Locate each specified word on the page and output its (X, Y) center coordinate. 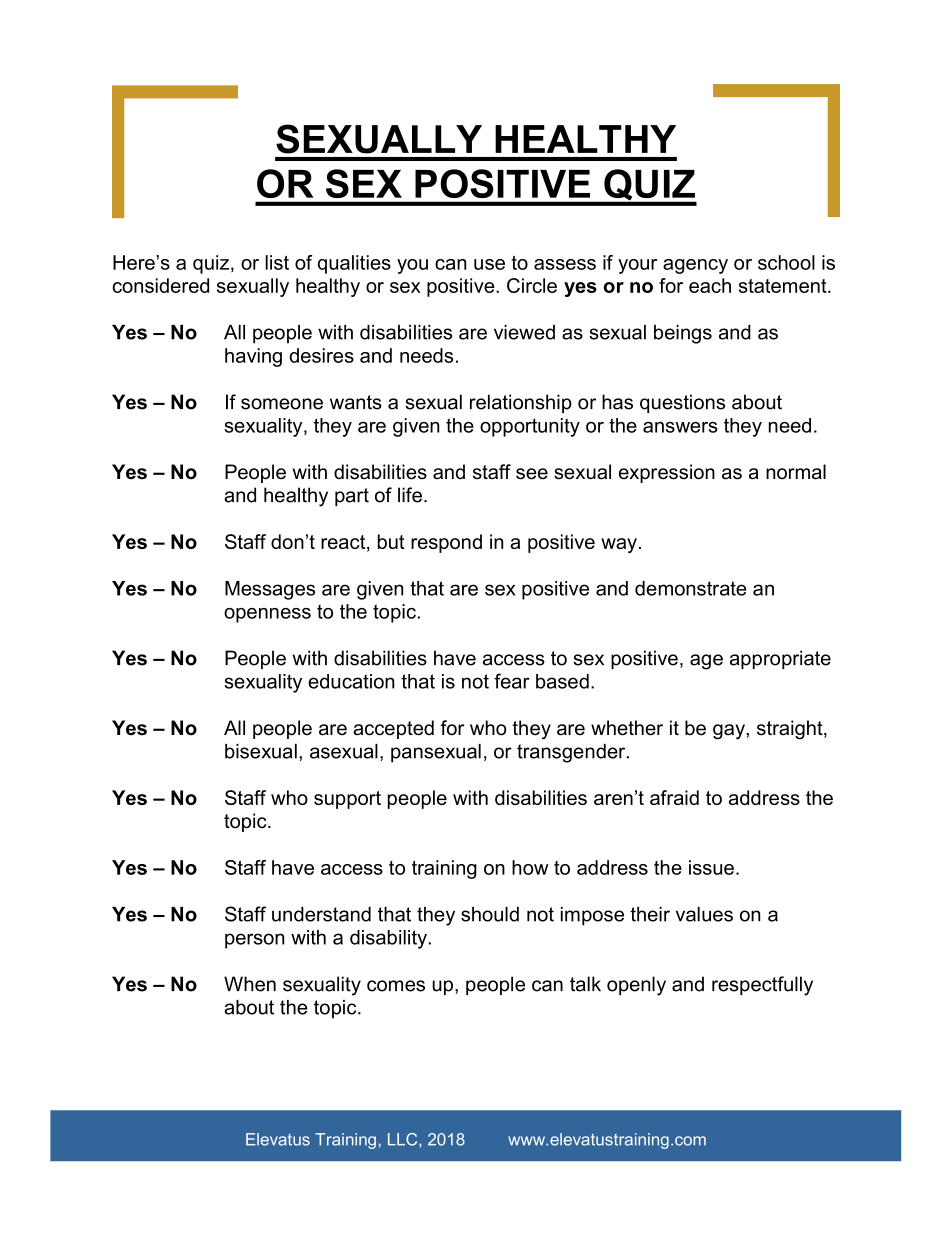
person (254, 941)
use (489, 264)
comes (396, 986)
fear (512, 681)
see (532, 474)
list (277, 262)
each (710, 285)
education (351, 681)
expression (667, 473)
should (490, 914)
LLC (404, 1139)
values (704, 914)
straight (791, 730)
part (352, 497)
